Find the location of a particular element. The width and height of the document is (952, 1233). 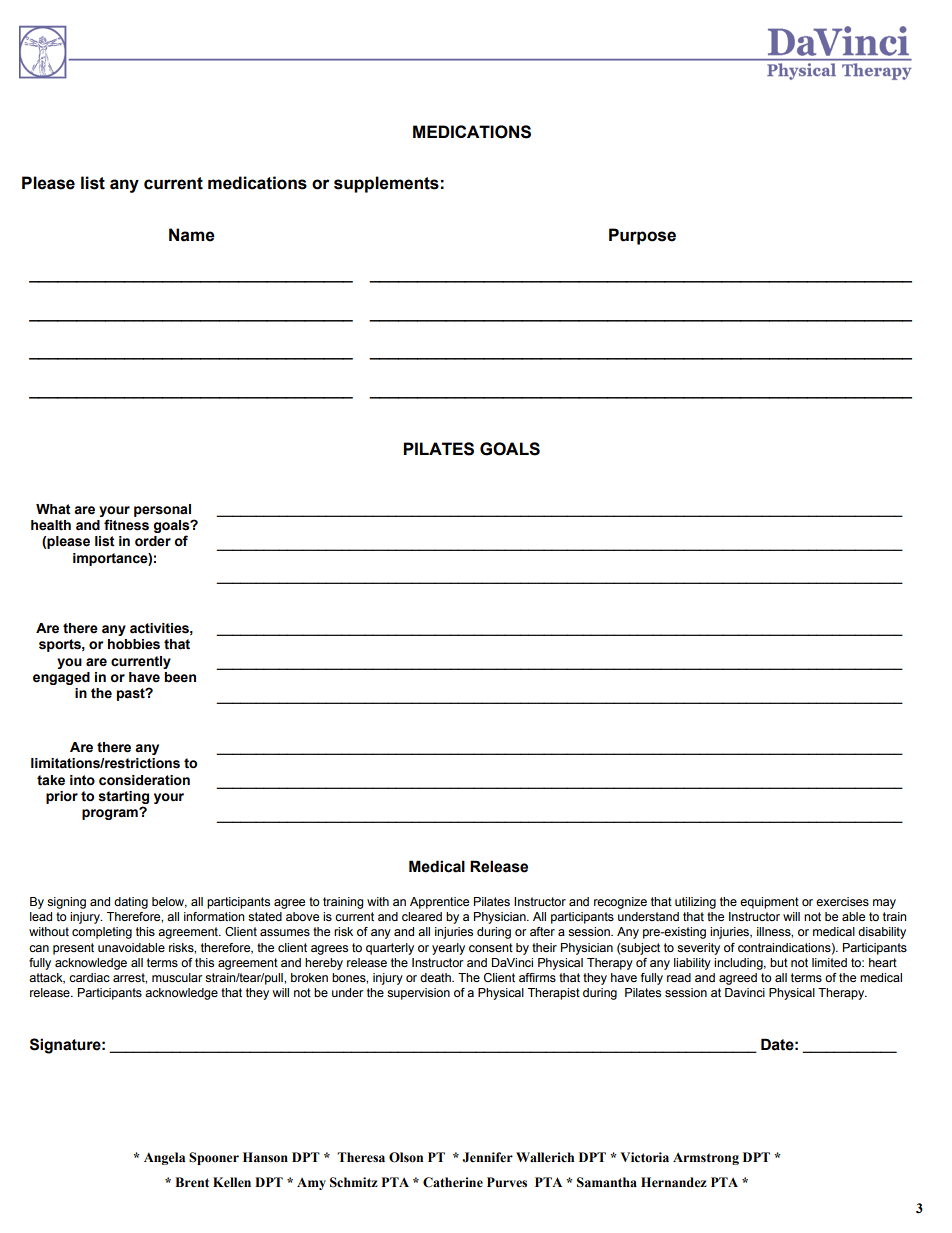

Purpose is located at coordinates (642, 236).
